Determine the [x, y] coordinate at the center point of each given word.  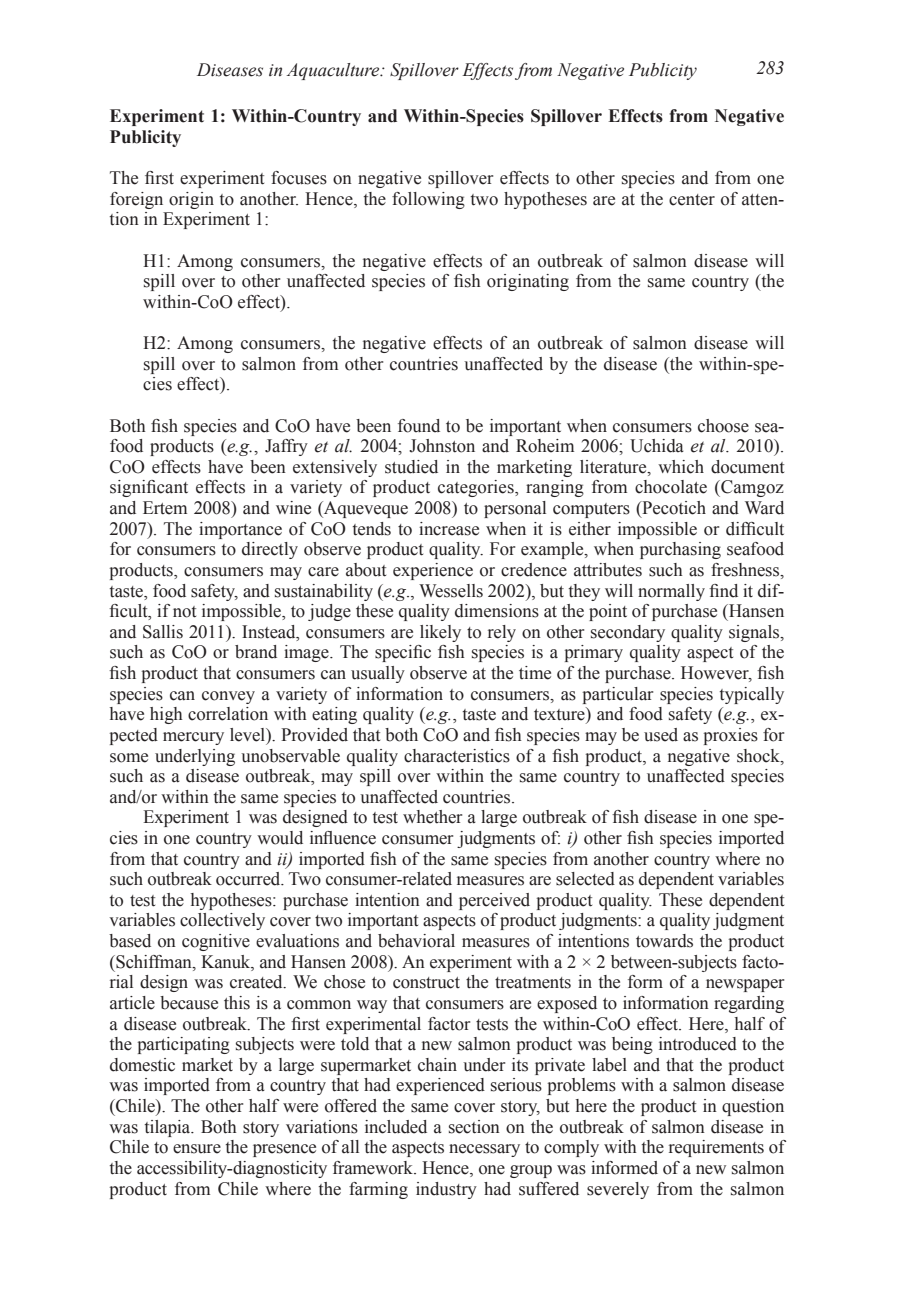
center [692, 200]
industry [446, 1190]
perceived [494, 901]
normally [671, 592]
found [419, 426]
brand [256, 652]
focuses [299, 178]
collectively [222, 921]
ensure [197, 1149]
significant [149, 488]
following [428, 200]
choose [723, 426]
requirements [716, 1148]
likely [440, 633]
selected [585, 879]
